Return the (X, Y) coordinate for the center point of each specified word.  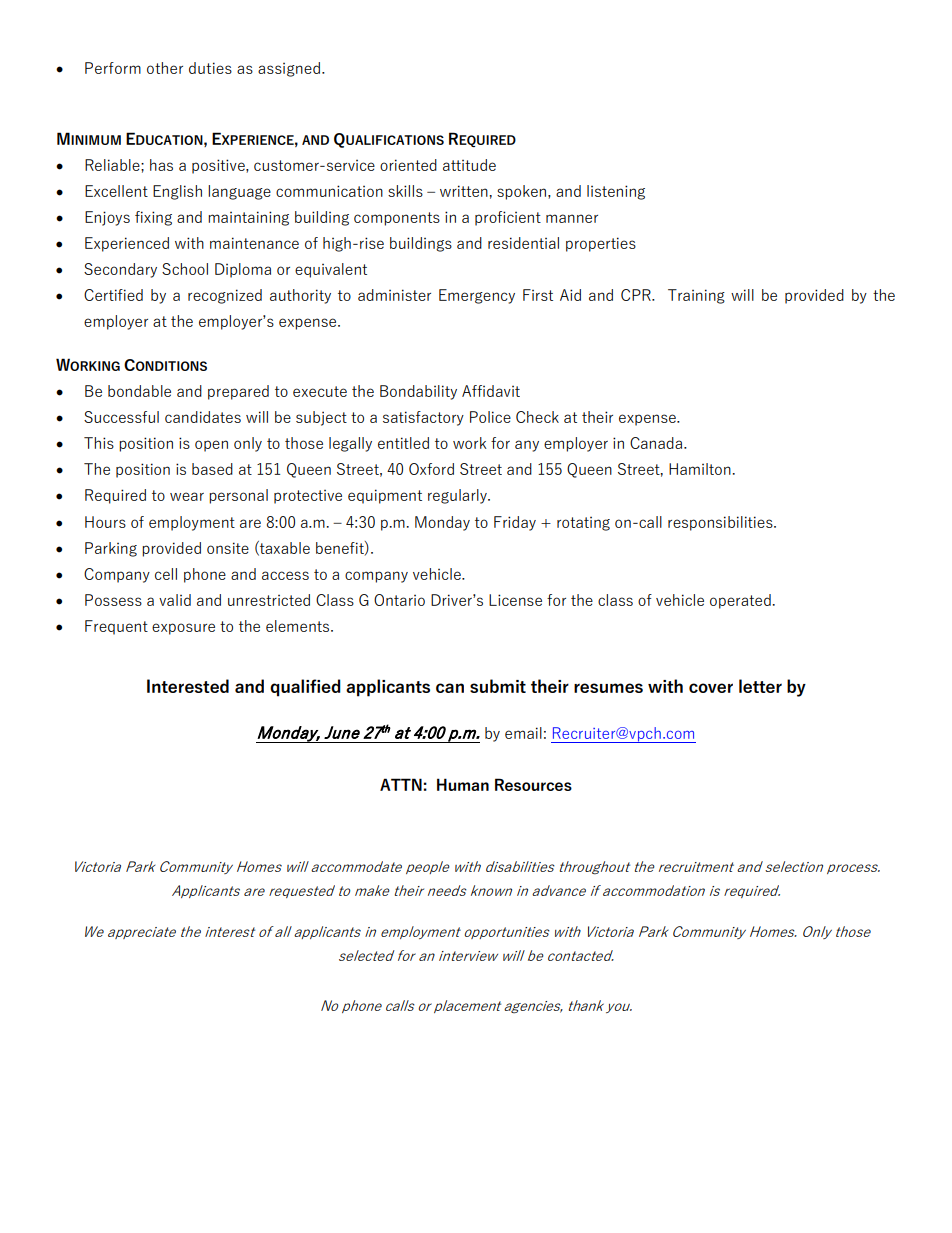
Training (696, 296)
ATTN (401, 784)
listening (616, 192)
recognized (225, 296)
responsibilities (721, 523)
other (165, 68)
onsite (228, 548)
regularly (458, 496)
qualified (305, 688)
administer (394, 295)
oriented (408, 165)
